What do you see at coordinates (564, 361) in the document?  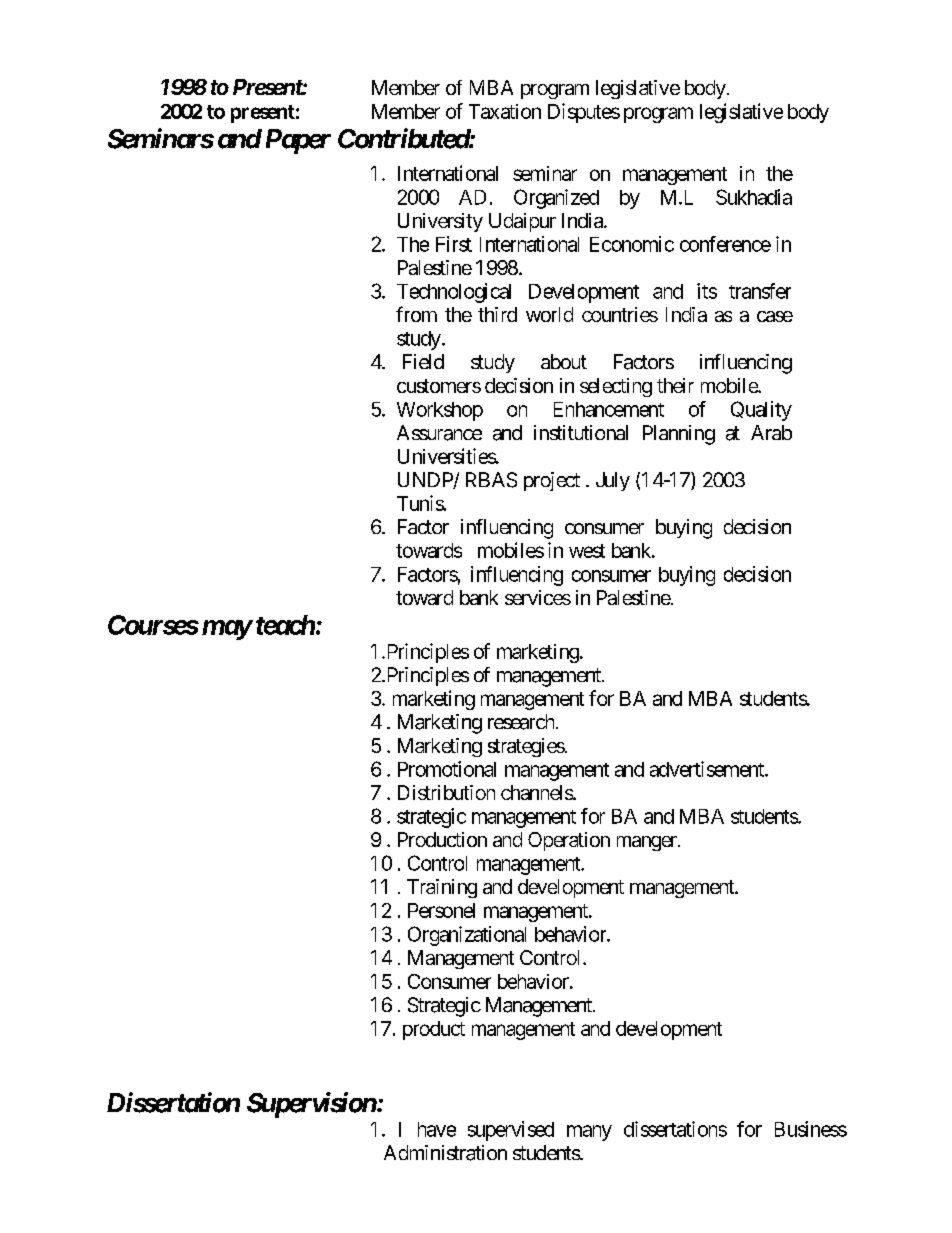 I see `about` at bounding box center [564, 361].
